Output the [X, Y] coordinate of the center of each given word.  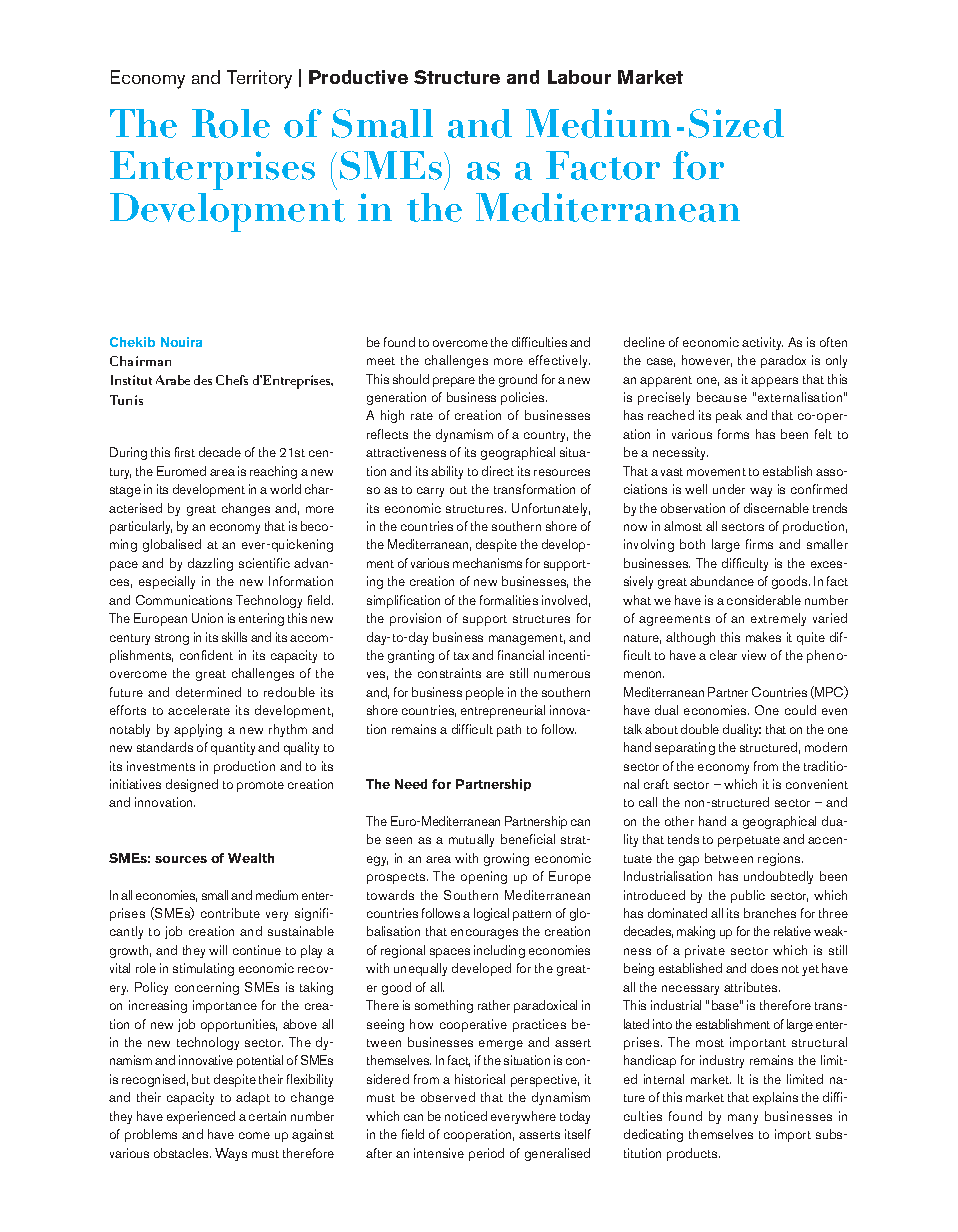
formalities [509, 600]
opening [484, 877]
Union [207, 618]
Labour [579, 77]
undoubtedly [778, 877]
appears [774, 382]
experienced [201, 1117]
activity [762, 343]
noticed [466, 1116]
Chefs [232, 380]
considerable [764, 600]
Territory [259, 79]
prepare [454, 382]
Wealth [251, 858]
